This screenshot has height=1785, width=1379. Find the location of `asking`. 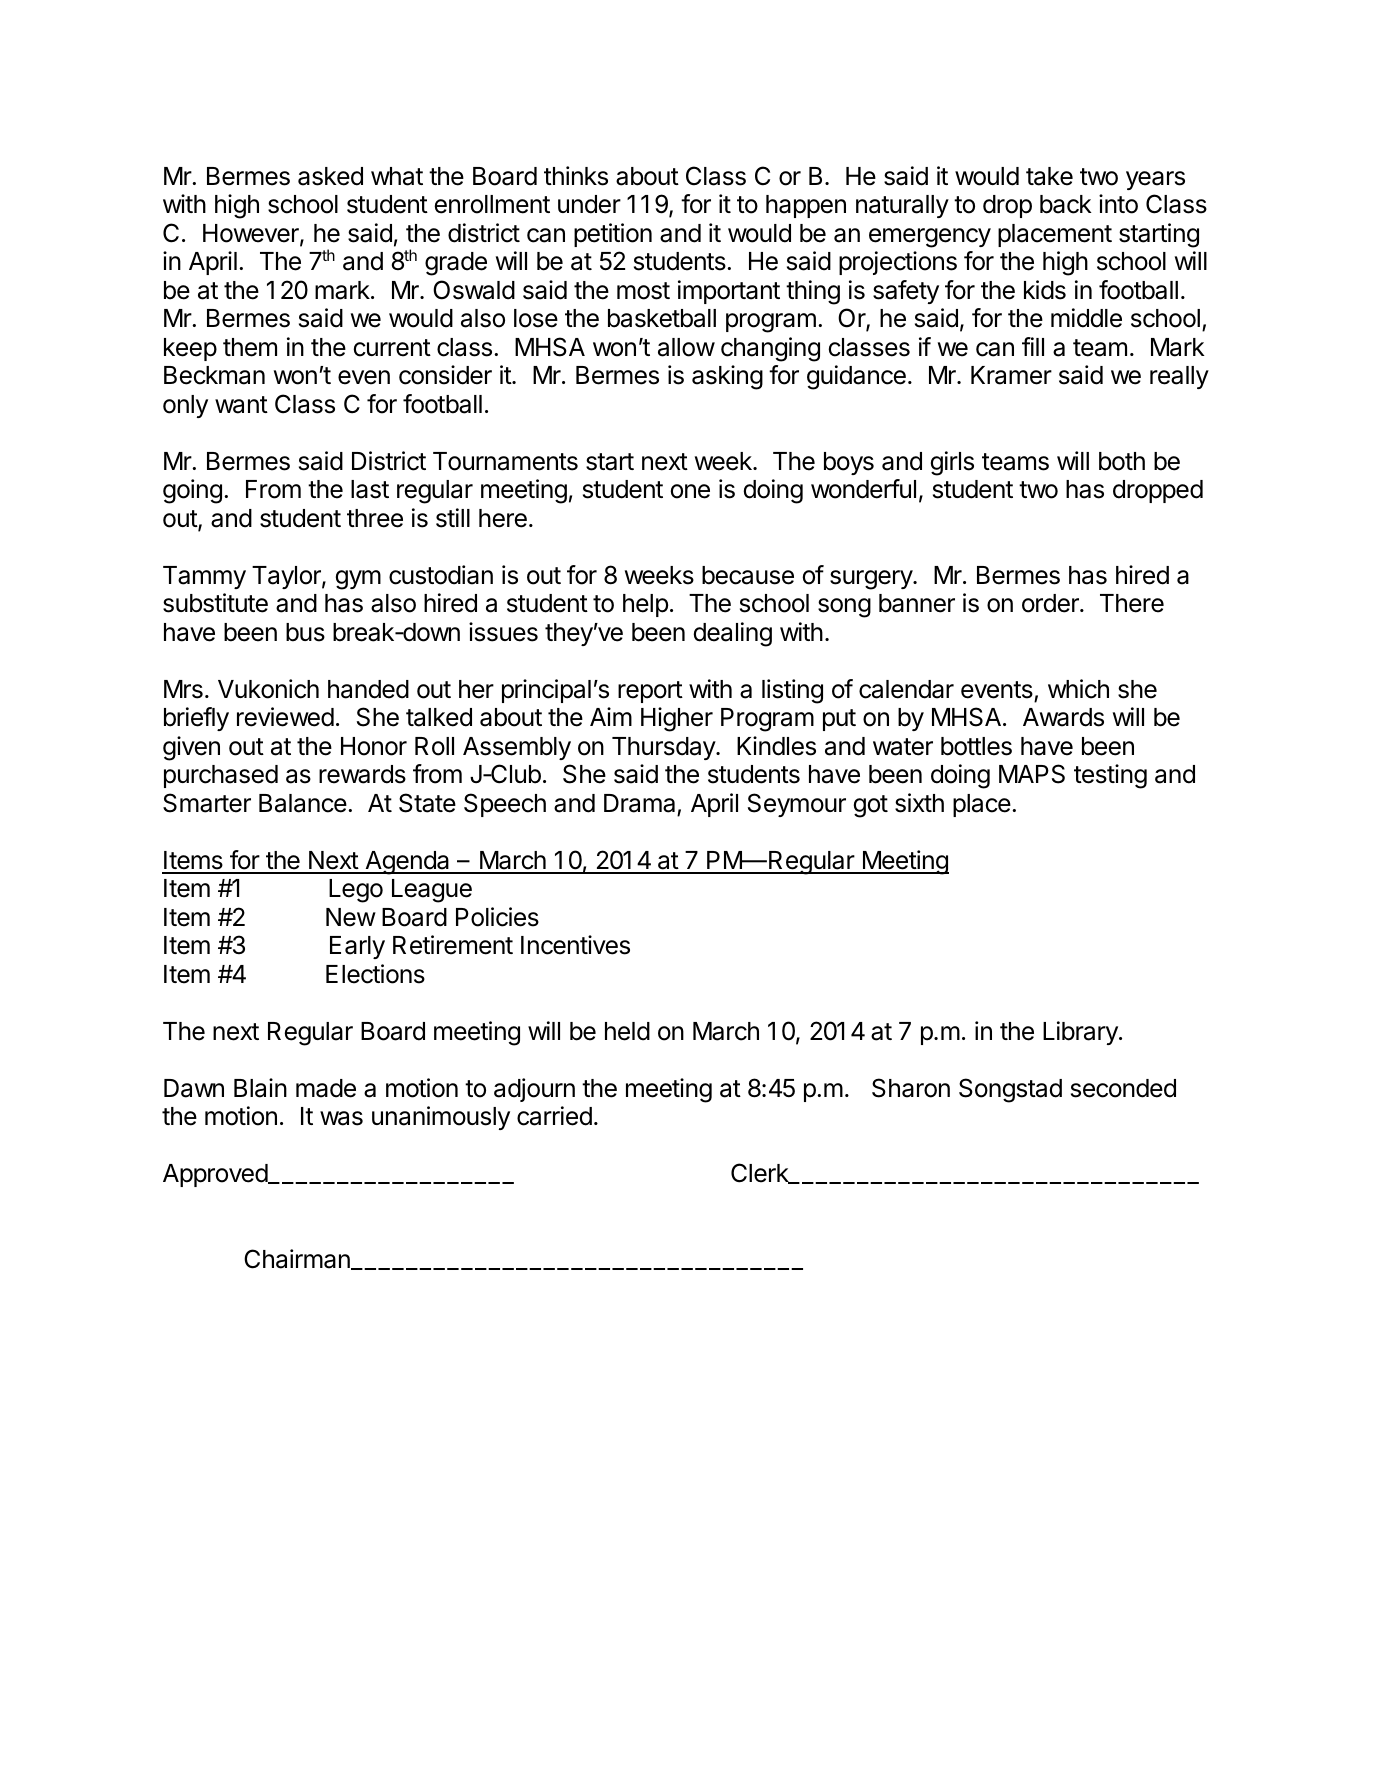

asking is located at coordinates (727, 377).
